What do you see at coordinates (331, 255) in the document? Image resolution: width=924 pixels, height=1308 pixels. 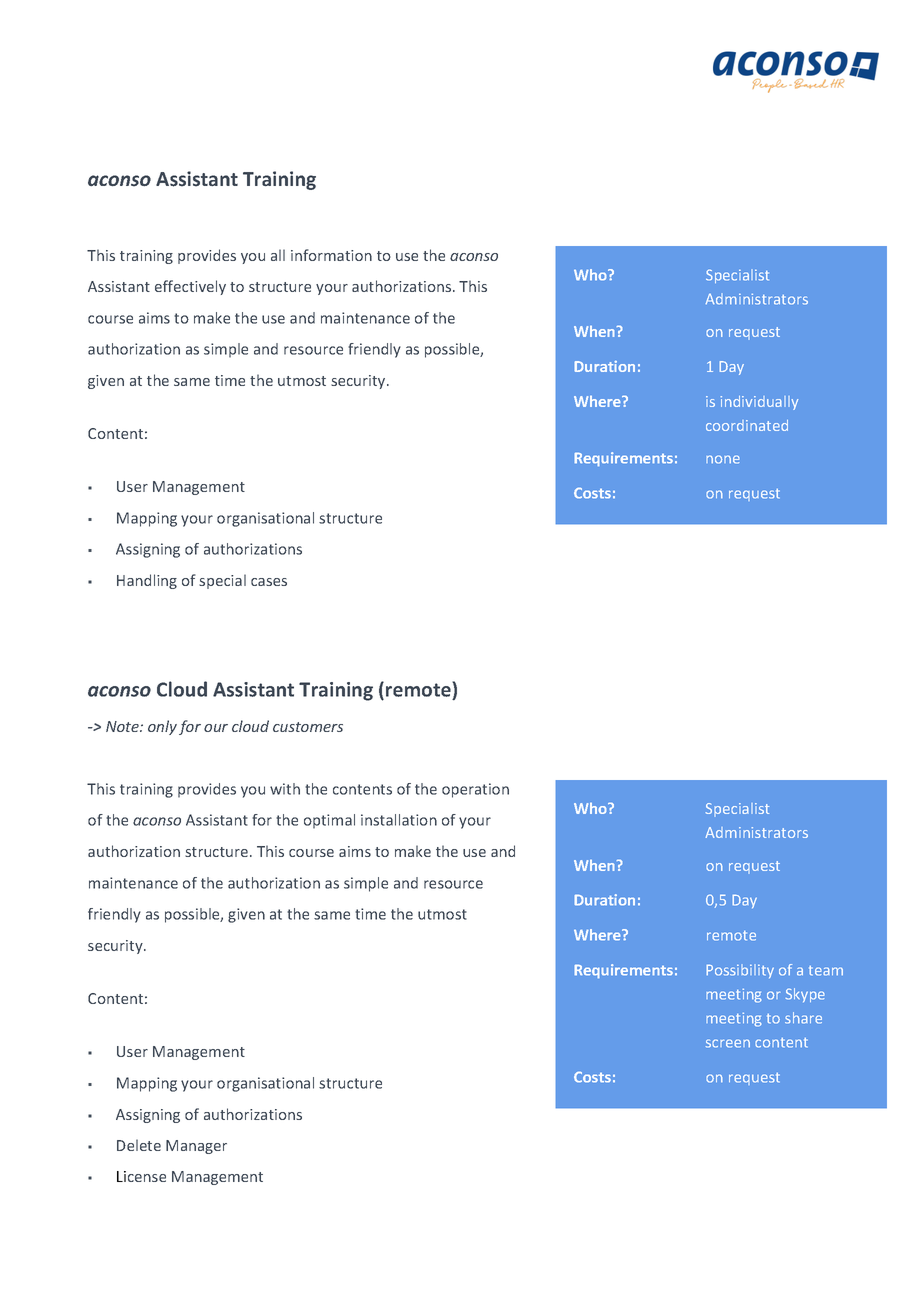 I see `information` at bounding box center [331, 255].
